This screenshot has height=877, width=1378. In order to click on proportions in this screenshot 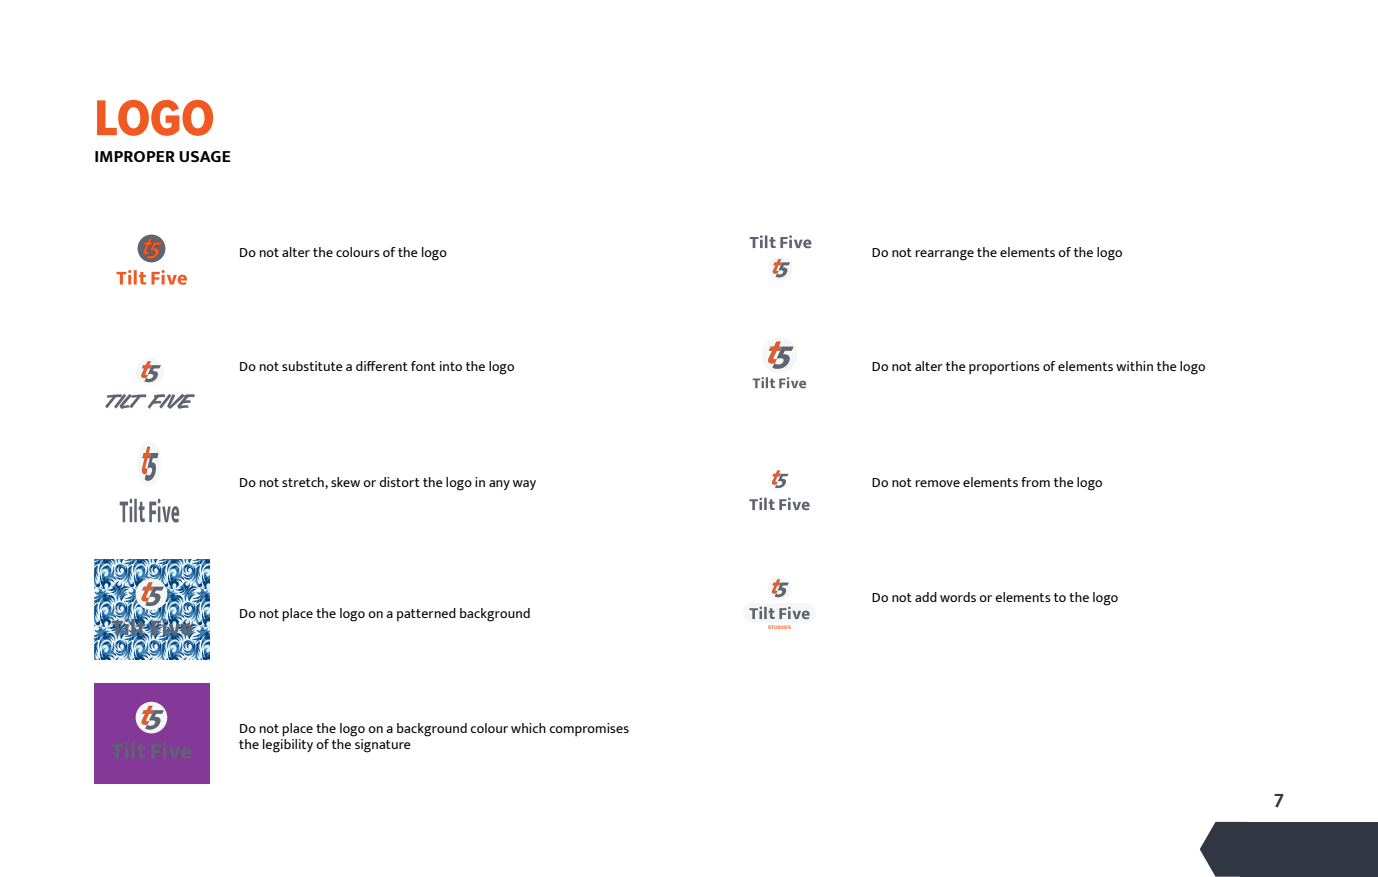, I will do `click(1004, 368)`.
